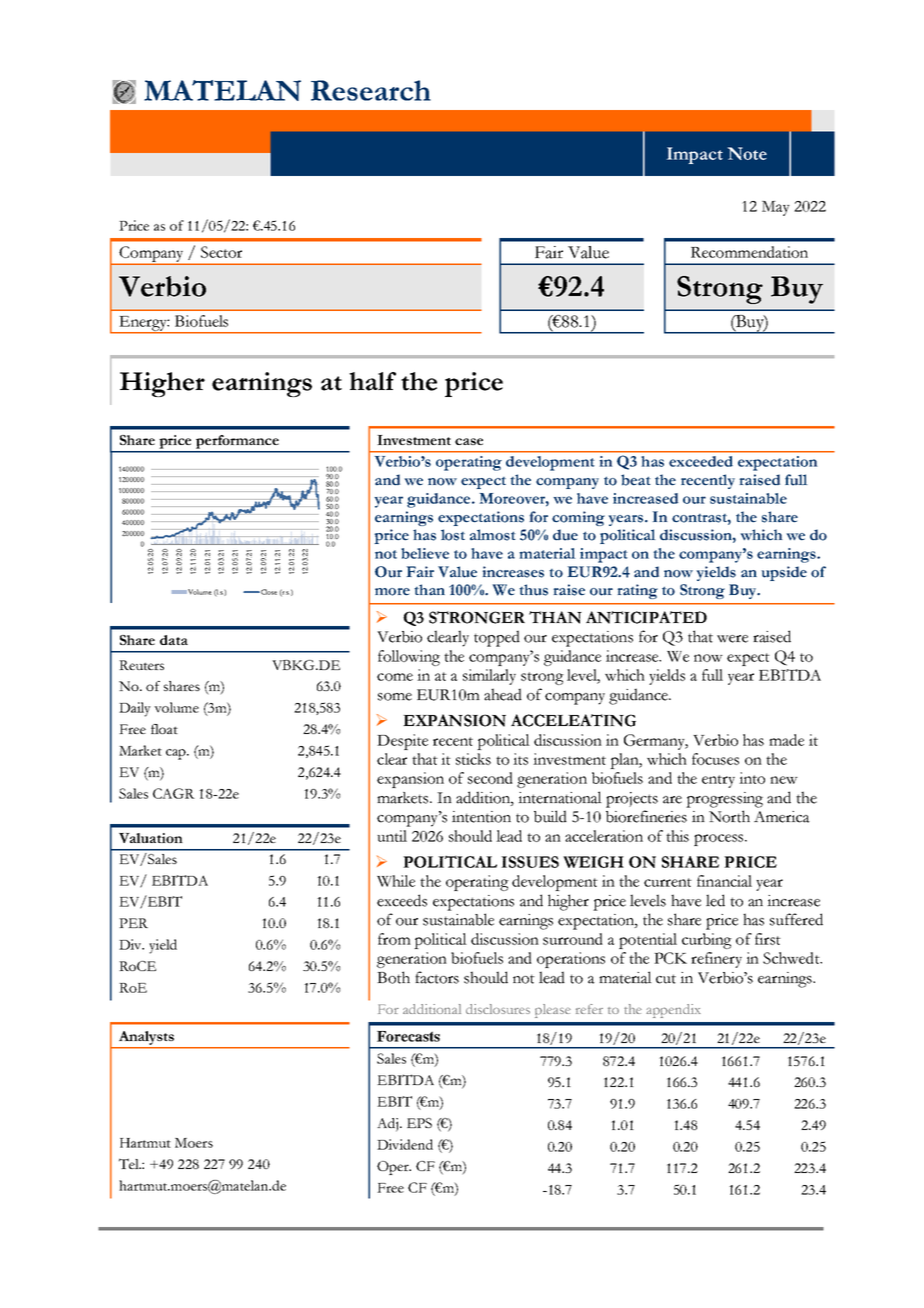 The height and width of the page is (1308, 924). I want to click on Research, so click(371, 90).
